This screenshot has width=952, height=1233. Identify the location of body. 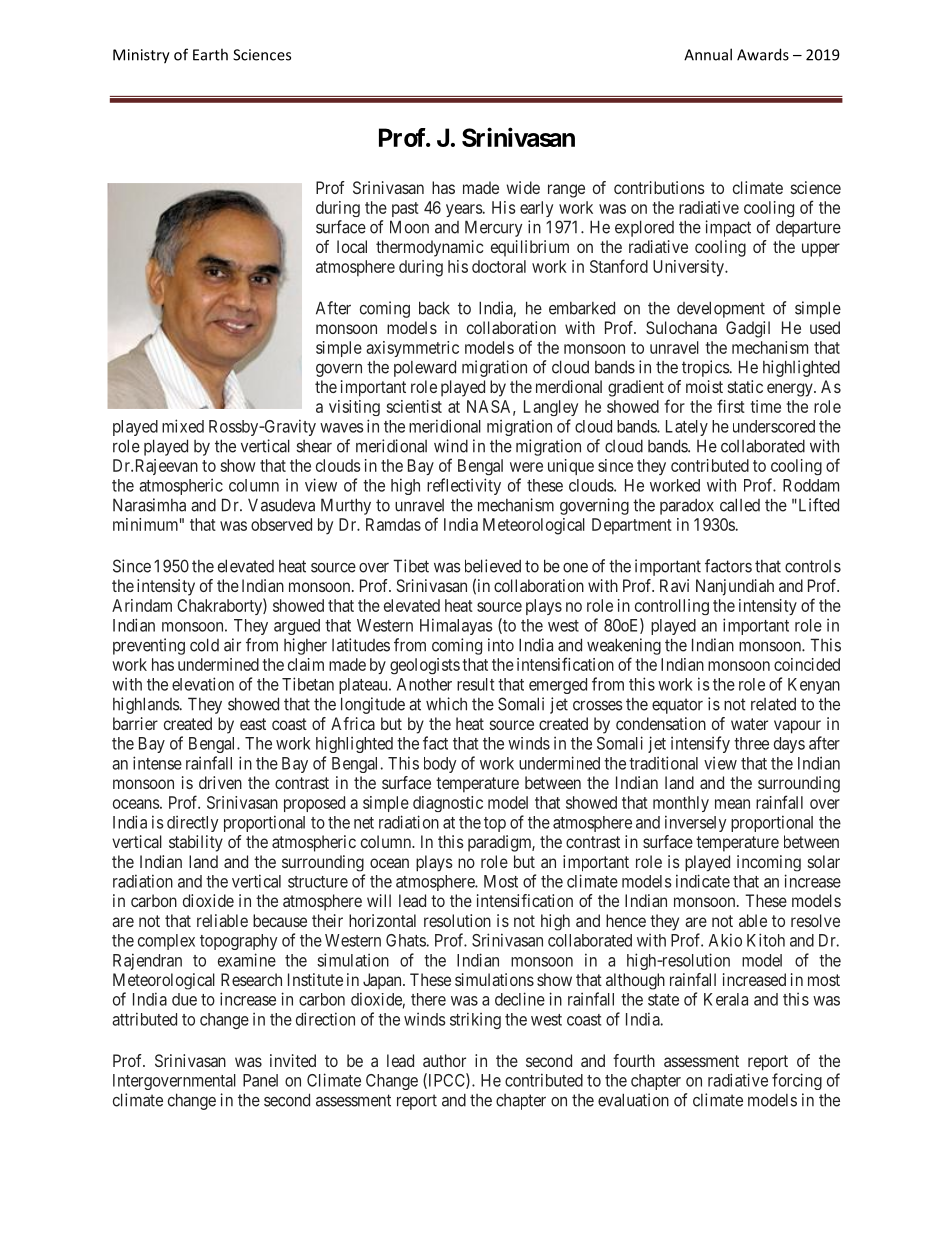
(440, 765).
